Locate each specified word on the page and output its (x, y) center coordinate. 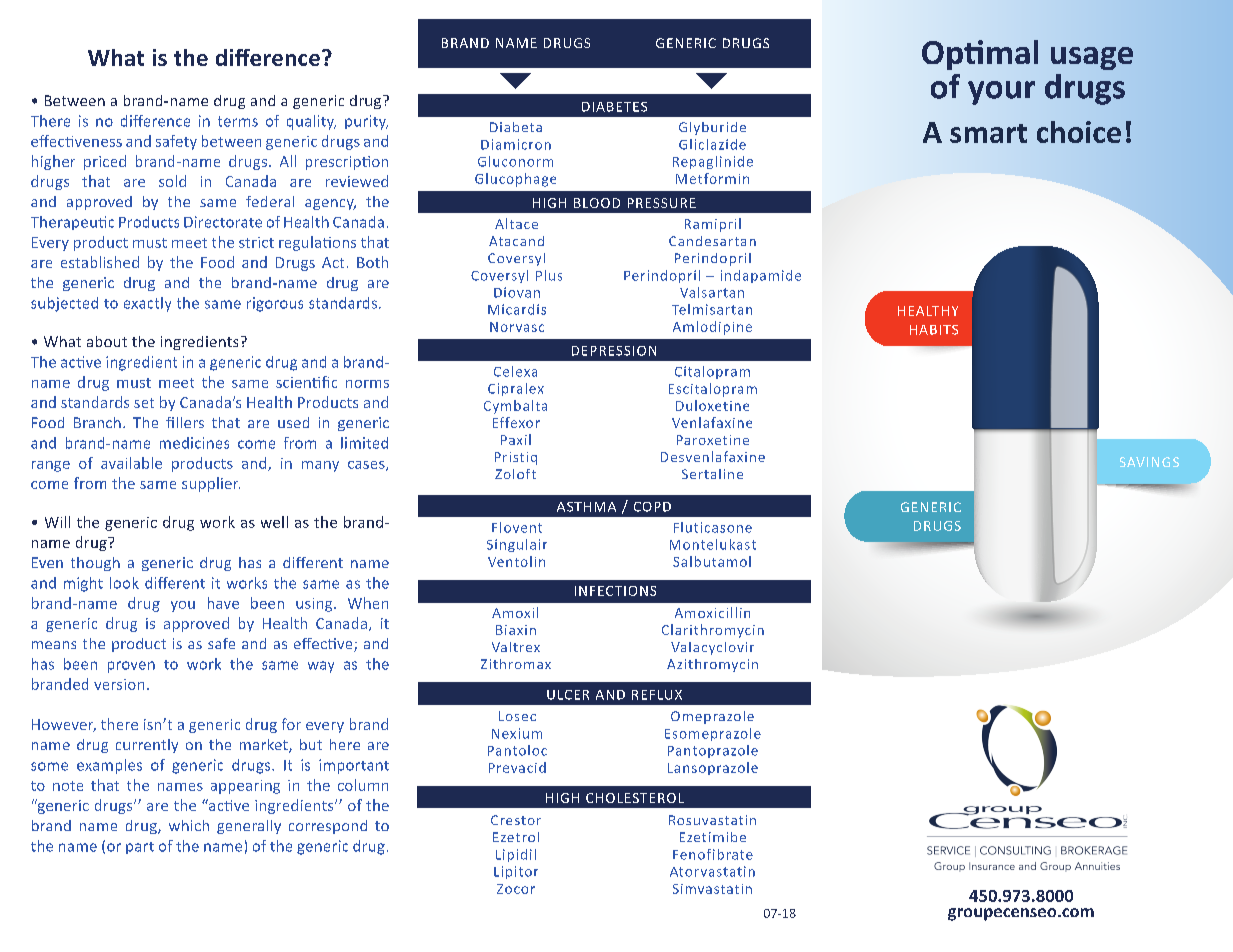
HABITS (934, 330)
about (107, 341)
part (140, 848)
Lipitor (516, 872)
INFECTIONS (615, 591)
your (1001, 93)
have (223, 603)
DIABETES (614, 107)
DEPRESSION (614, 351)
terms (238, 121)
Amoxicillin (712, 612)
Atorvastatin (712, 871)
